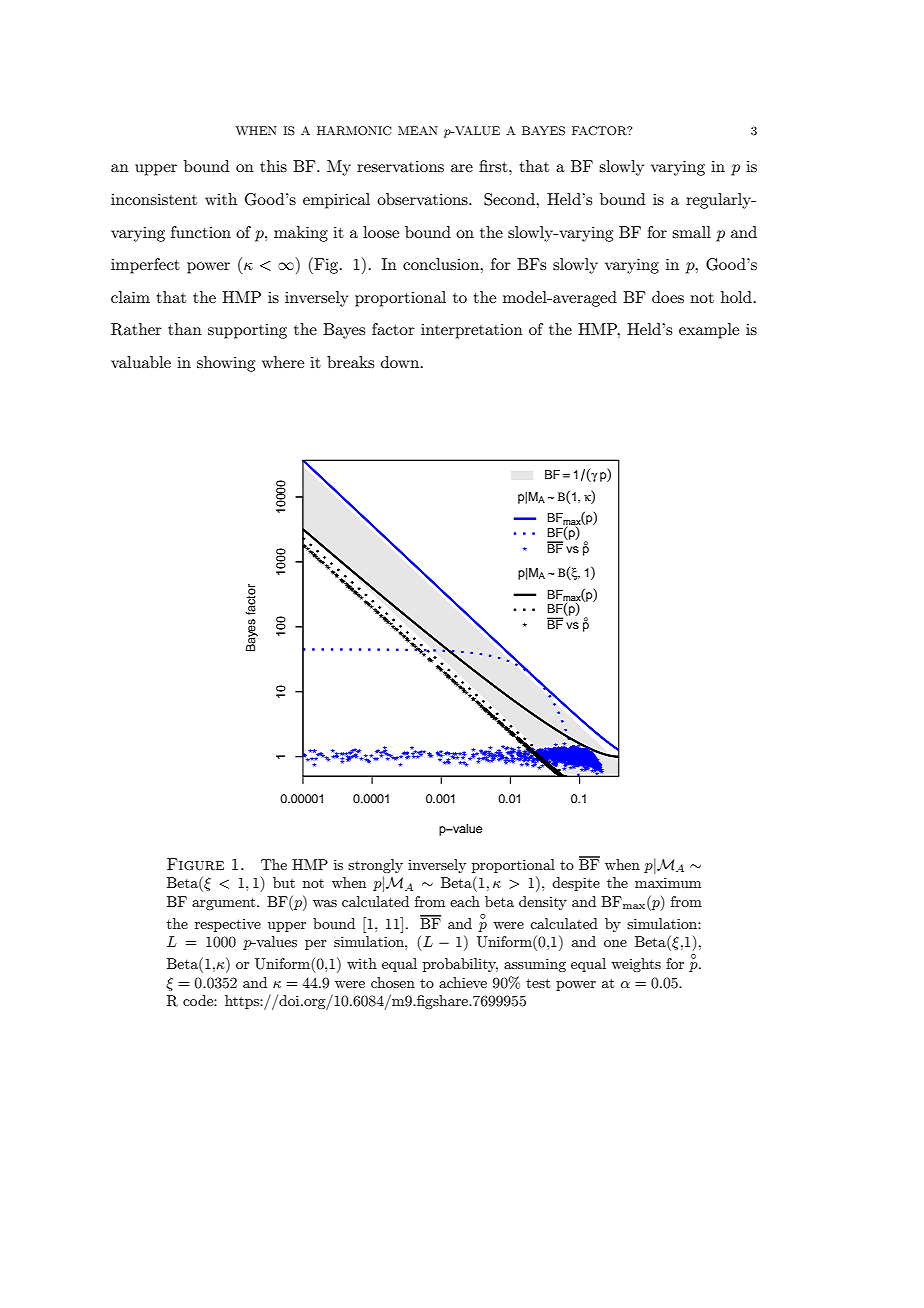 The width and height of the screenshot is (924, 1308). I want to click on small, so click(691, 232).
